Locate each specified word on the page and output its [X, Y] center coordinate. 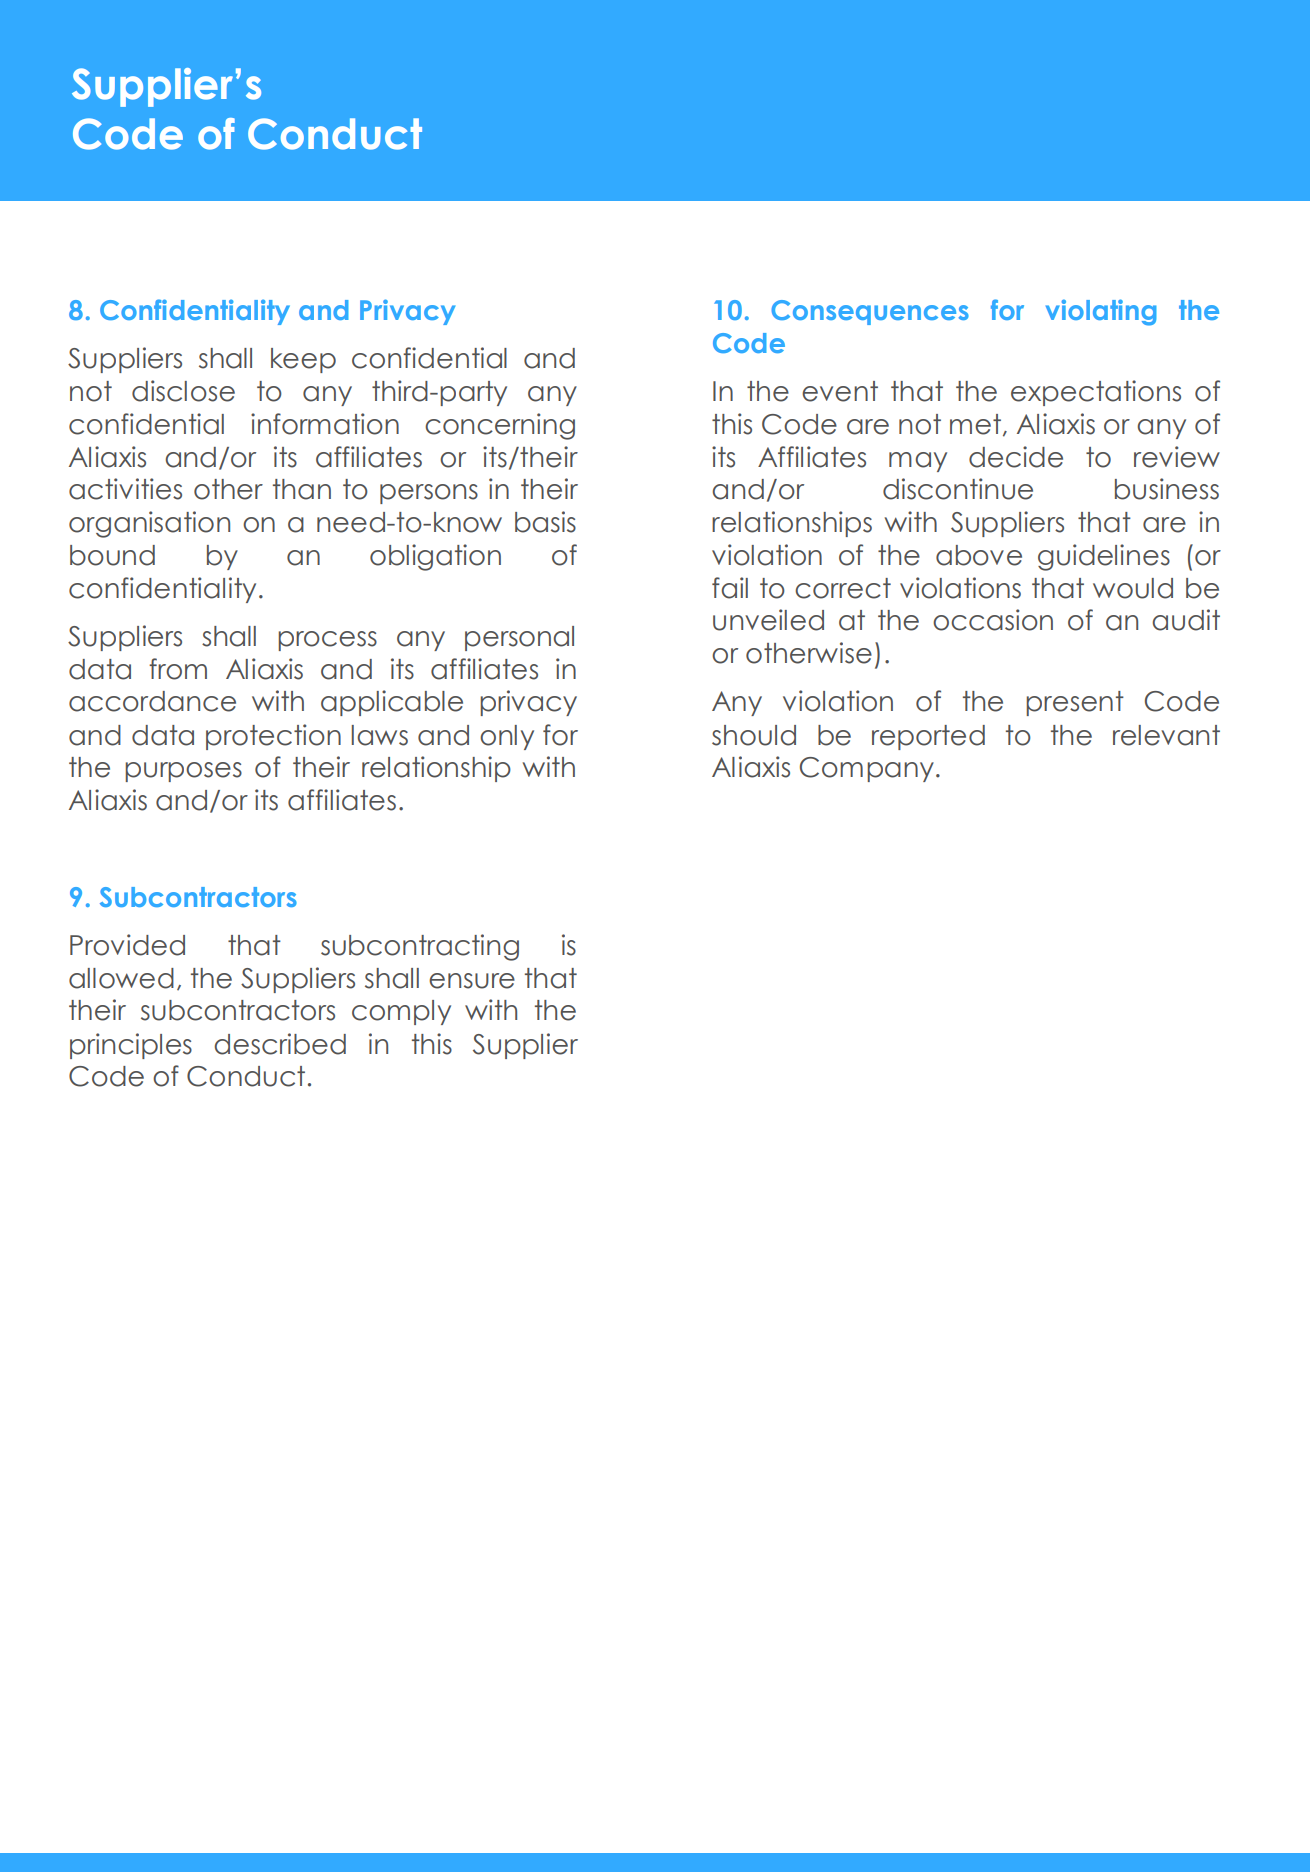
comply [401, 1012]
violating [1101, 312]
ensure [472, 981]
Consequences [870, 312]
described [280, 1044]
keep [303, 360]
